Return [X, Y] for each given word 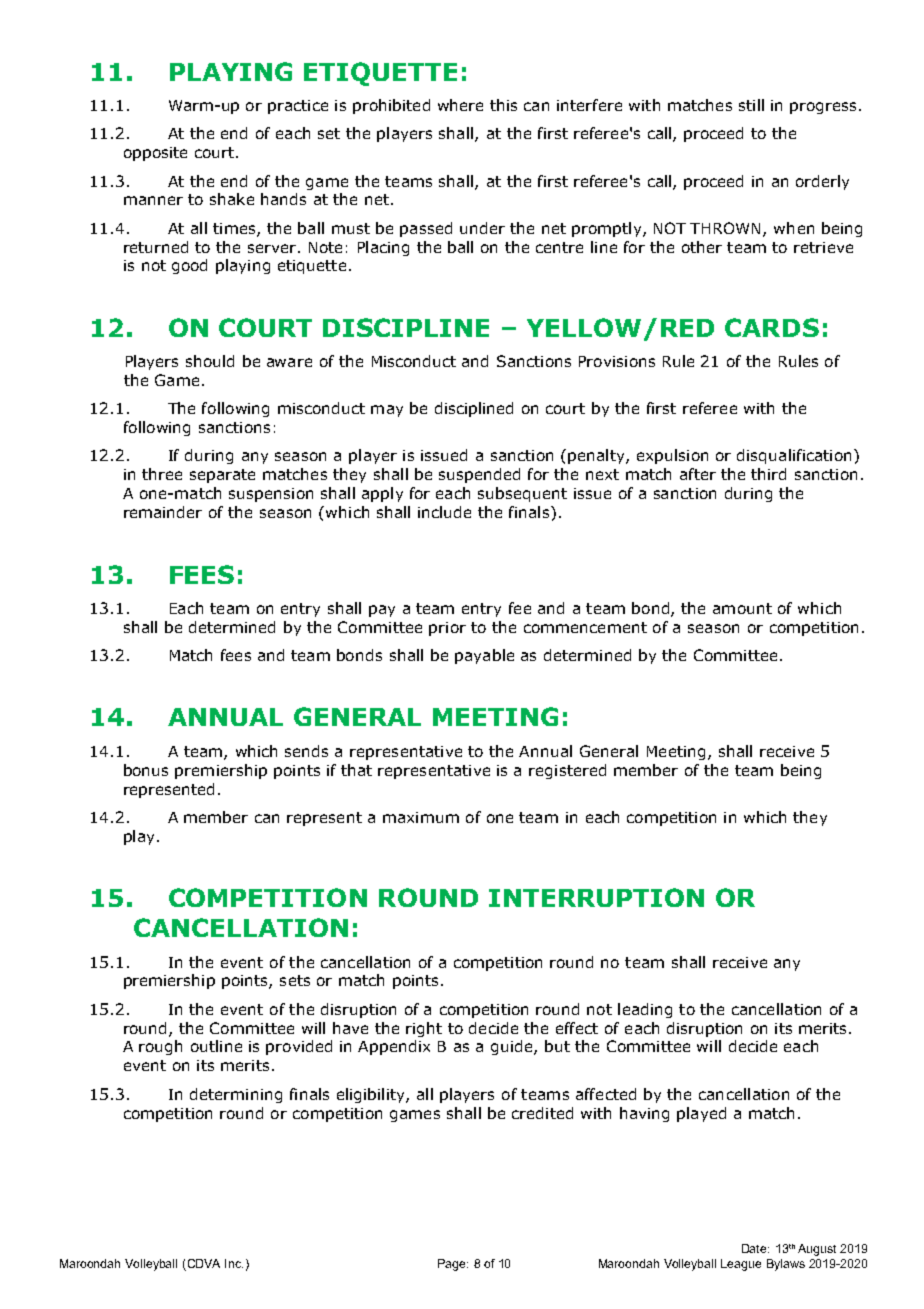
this [503, 105]
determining [236, 1095]
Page [453, 1265]
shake [232, 199]
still [751, 105]
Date [755, 1248]
